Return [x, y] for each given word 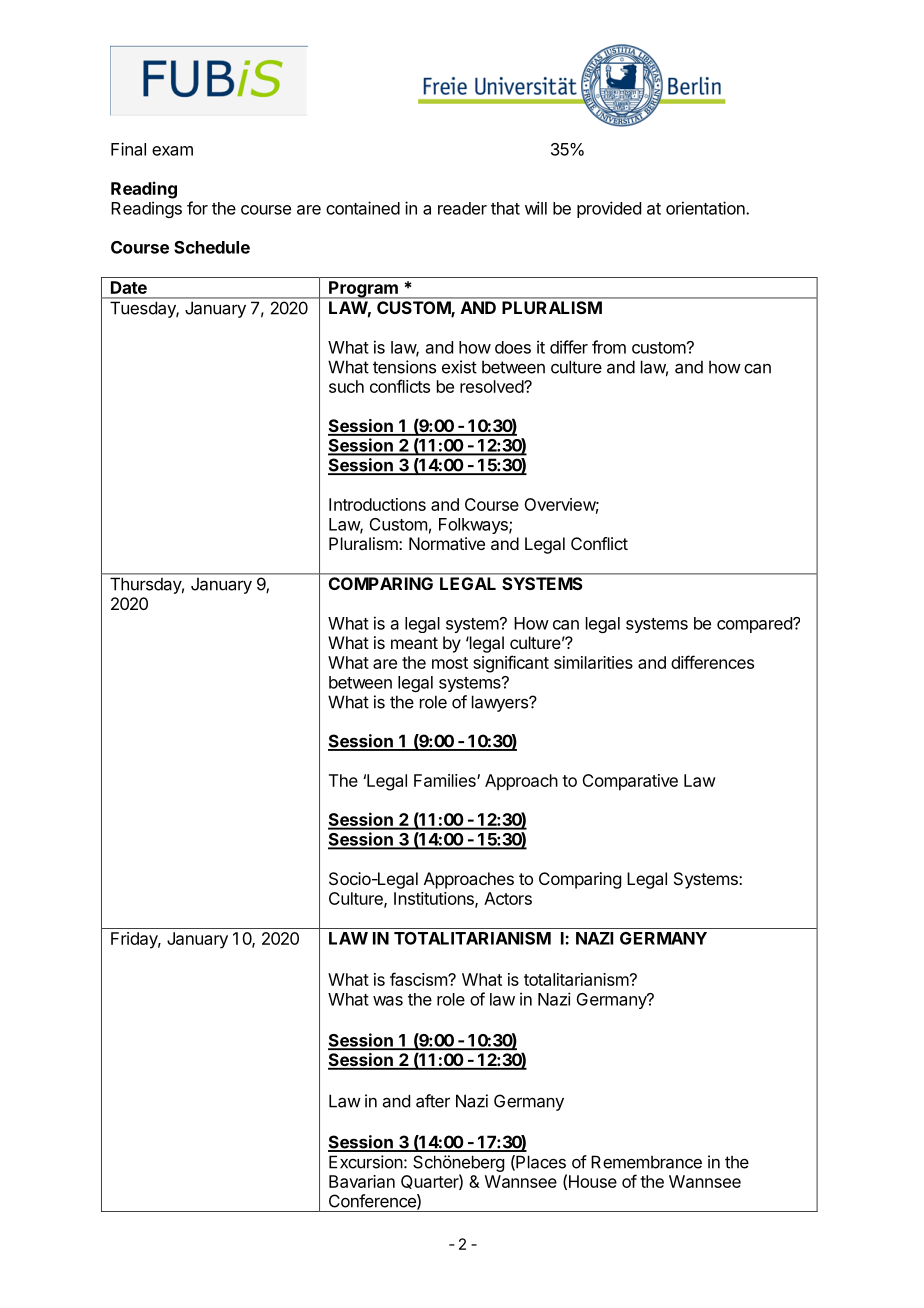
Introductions [377, 504]
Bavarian [362, 1181]
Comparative [630, 782]
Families [446, 780]
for [197, 208]
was [388, 1001]
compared [755, 625]
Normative [447, 543]
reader [462, 208]
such [346, 386]
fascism [419, 979]
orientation [706, 208]
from [609, 347]
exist [459, 367]
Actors [508, 898]
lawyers [501, 703]
